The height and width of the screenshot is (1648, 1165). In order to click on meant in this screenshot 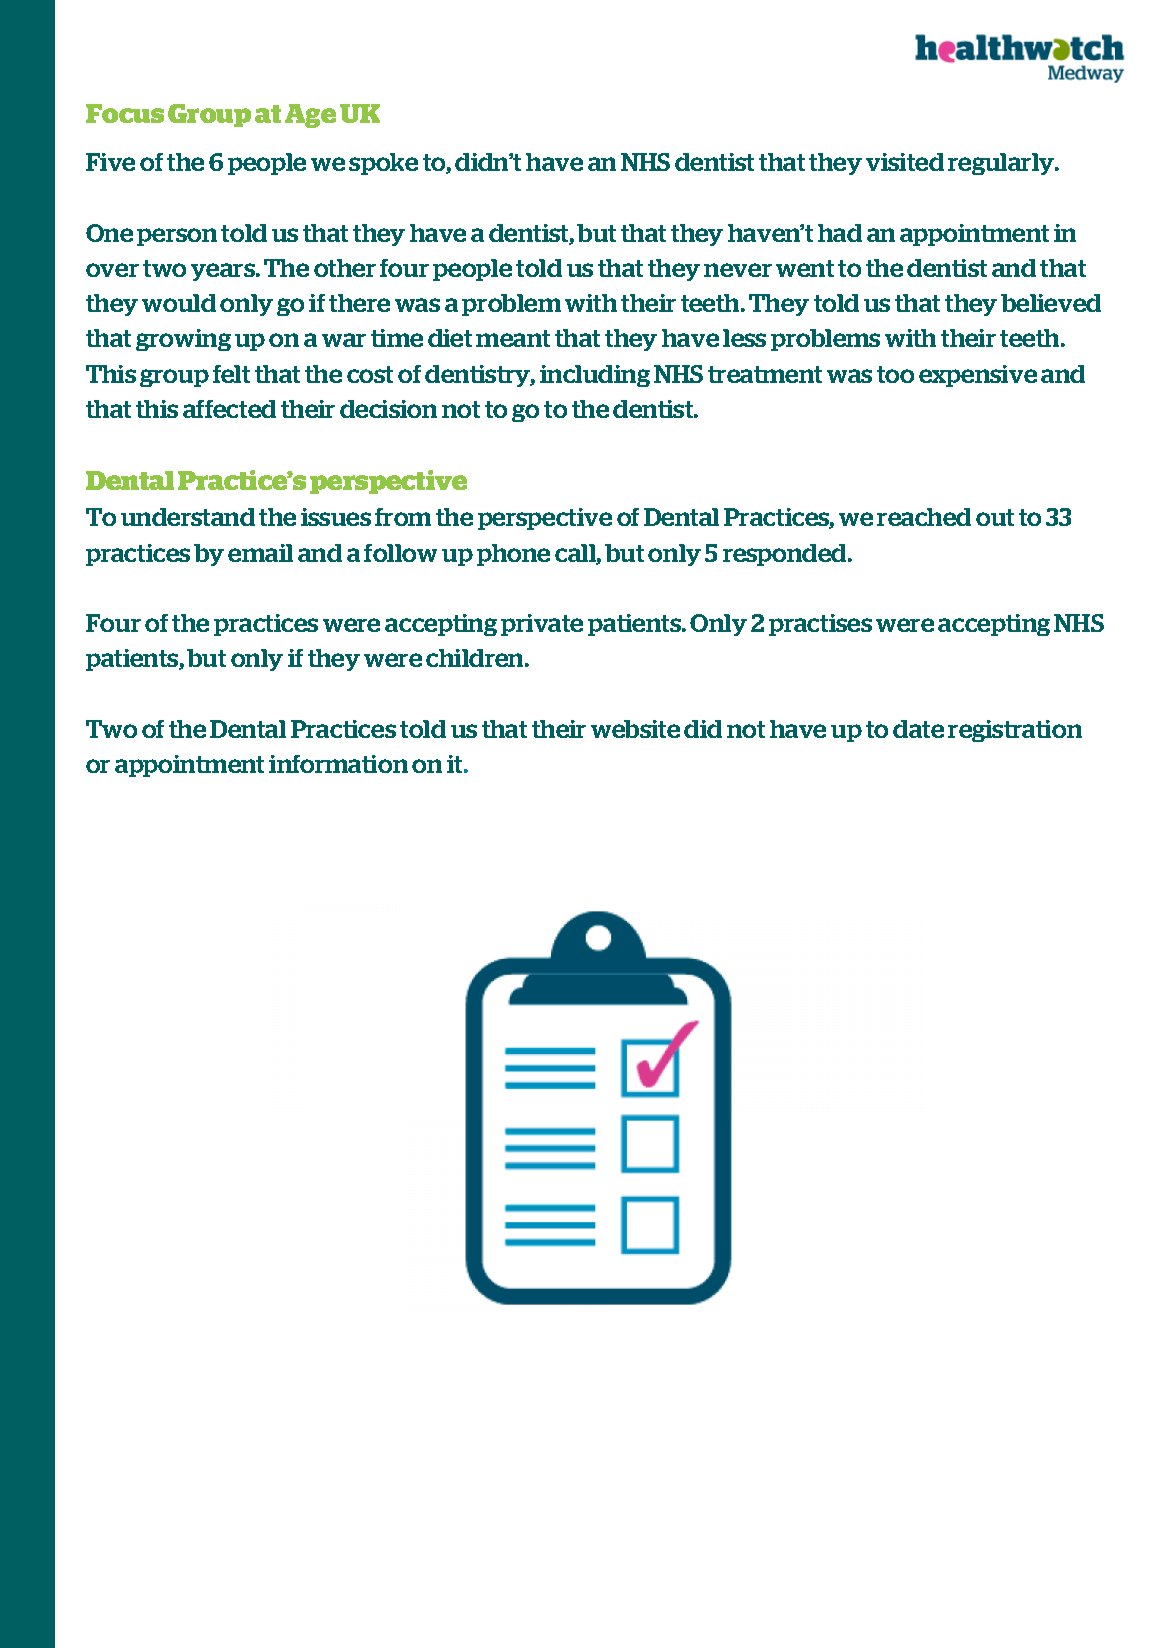, I will do `click(513, 338)`.
